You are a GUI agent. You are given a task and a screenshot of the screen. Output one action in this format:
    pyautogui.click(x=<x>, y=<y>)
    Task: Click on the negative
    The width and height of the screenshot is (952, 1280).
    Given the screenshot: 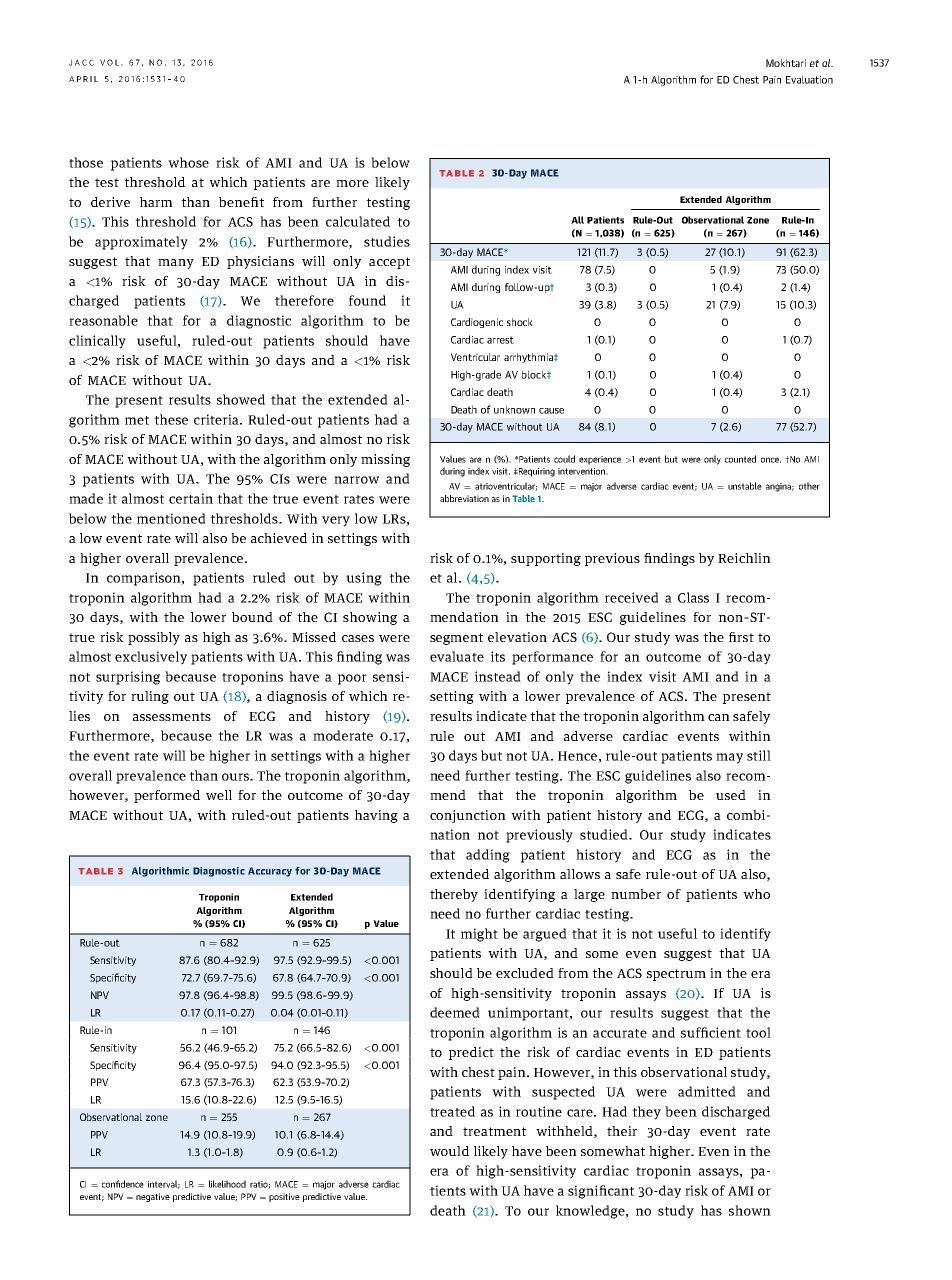 What is the action you would take?
    pyautogui.click(x=153, y=1197)
